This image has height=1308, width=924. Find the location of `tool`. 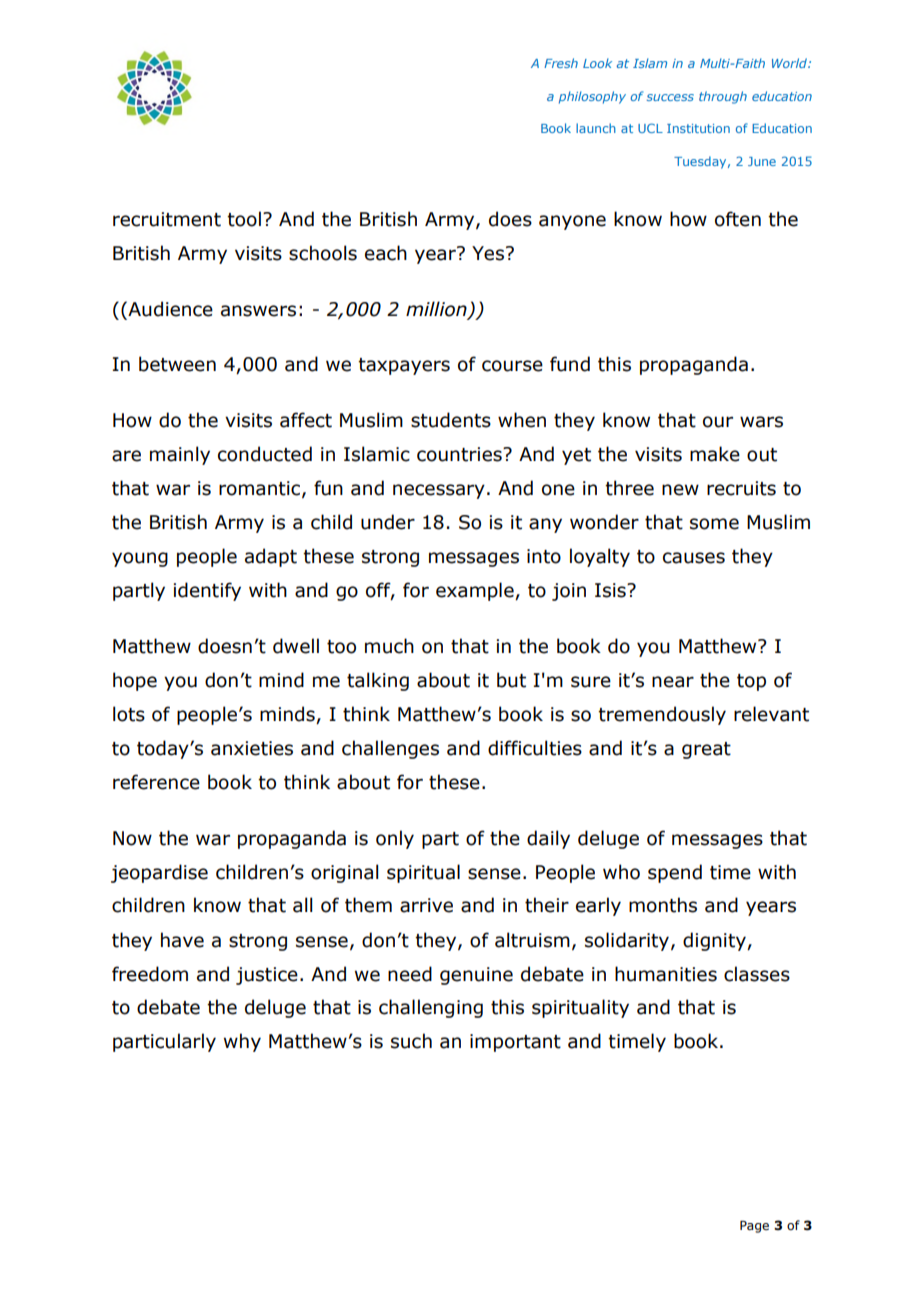

tool is located at coordinates (244, 219).
